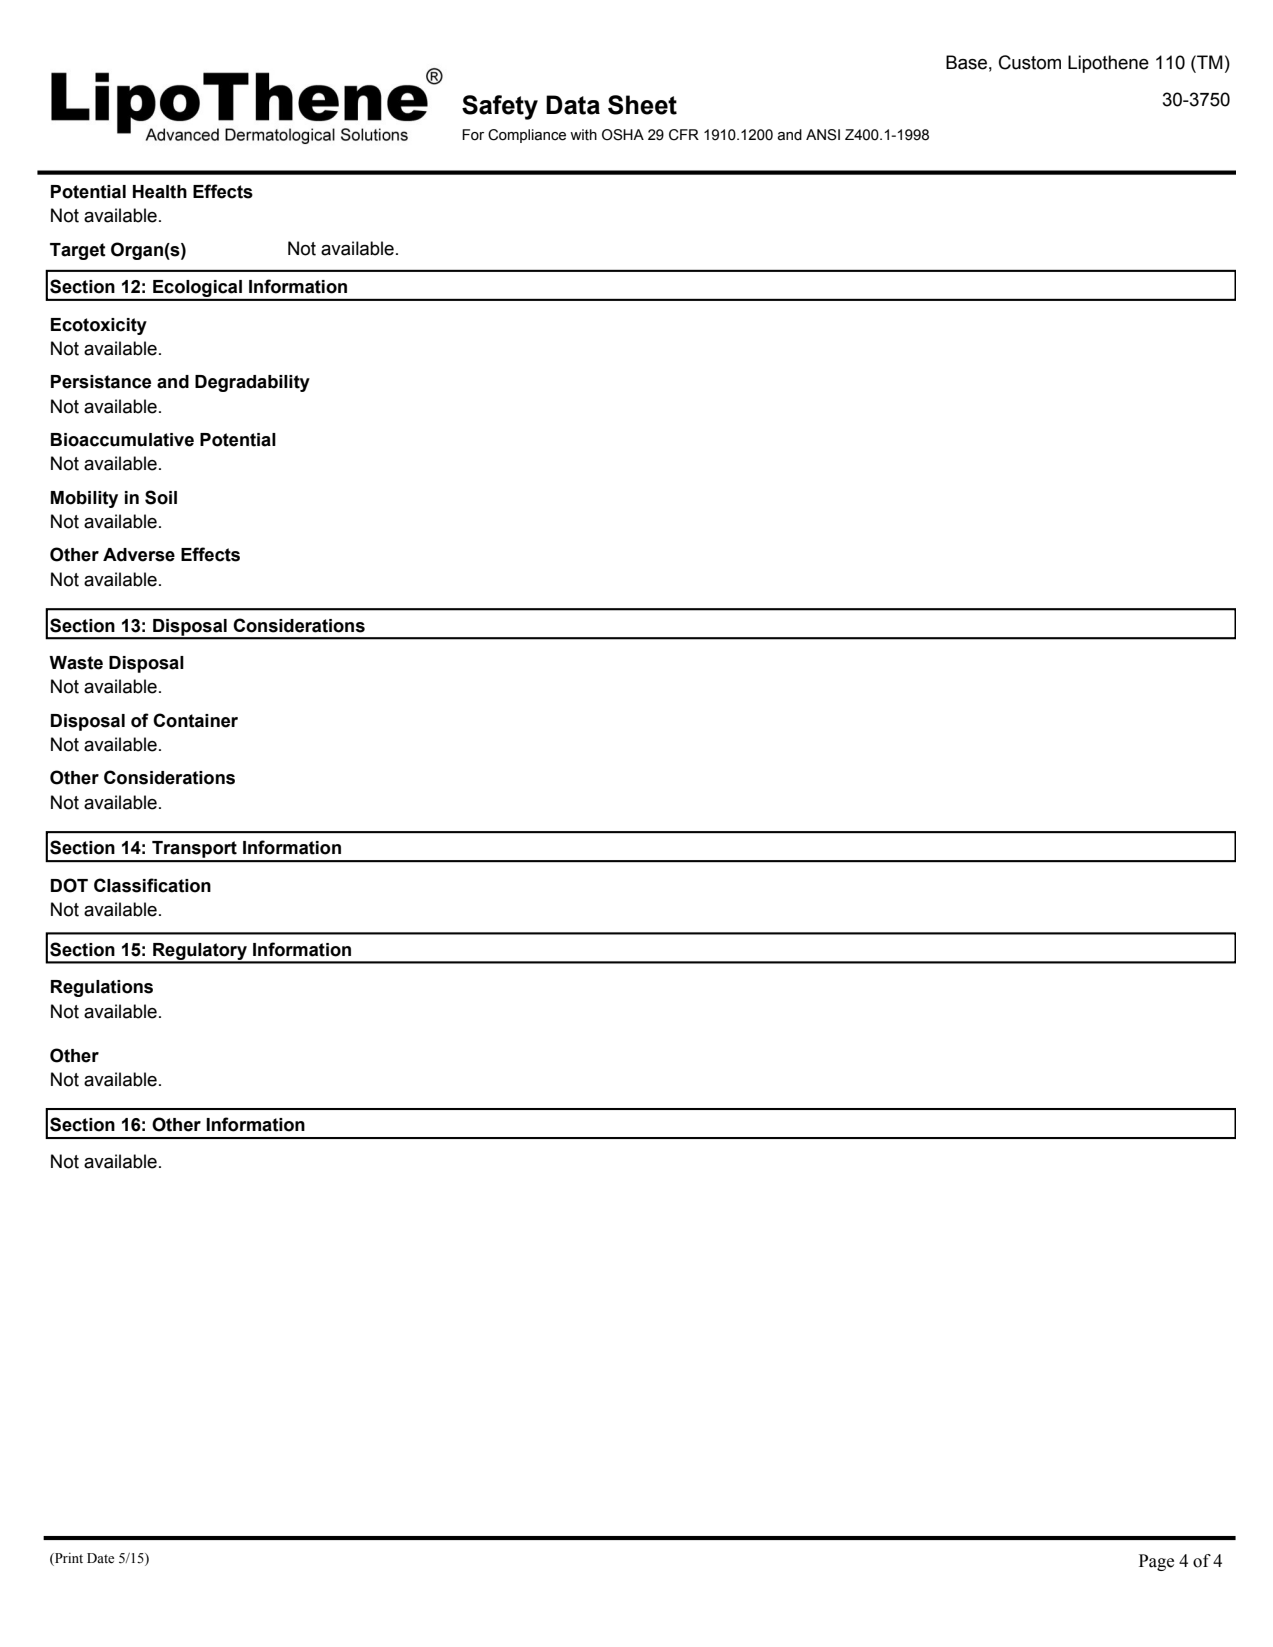  What do you see at coordinates (1030, 62) in the image?
I see `Custom` at bounding box center [1030, 62].
